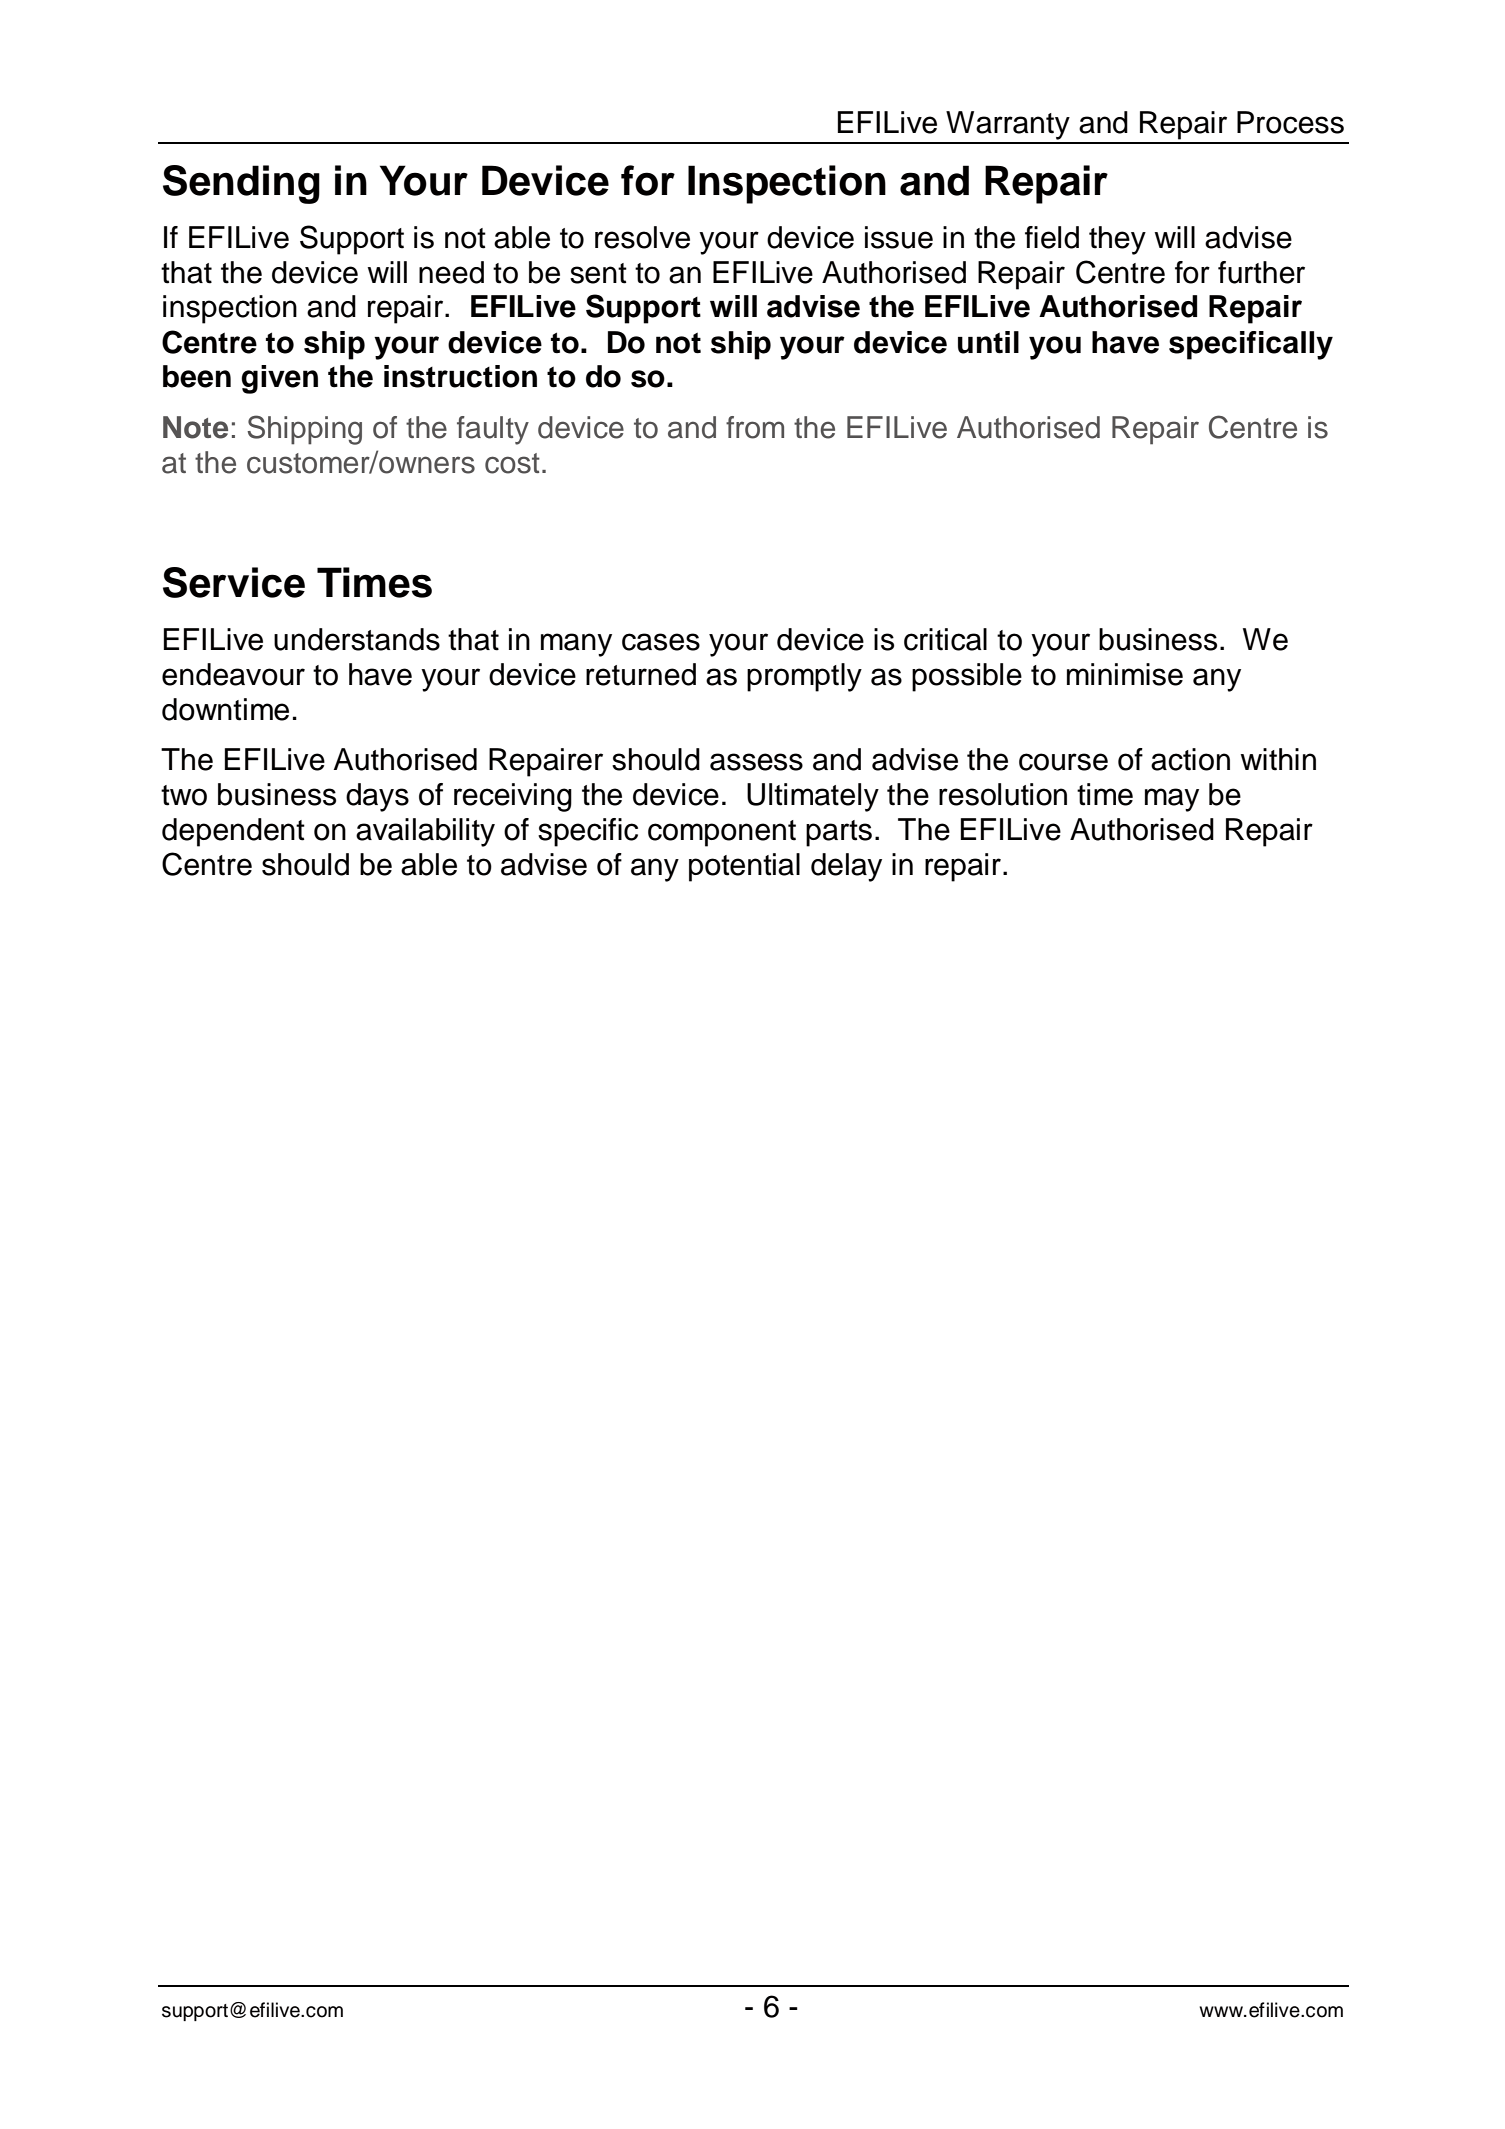 This page has width=1505, height=2129. I want to click on may, so click(1172, 800).
